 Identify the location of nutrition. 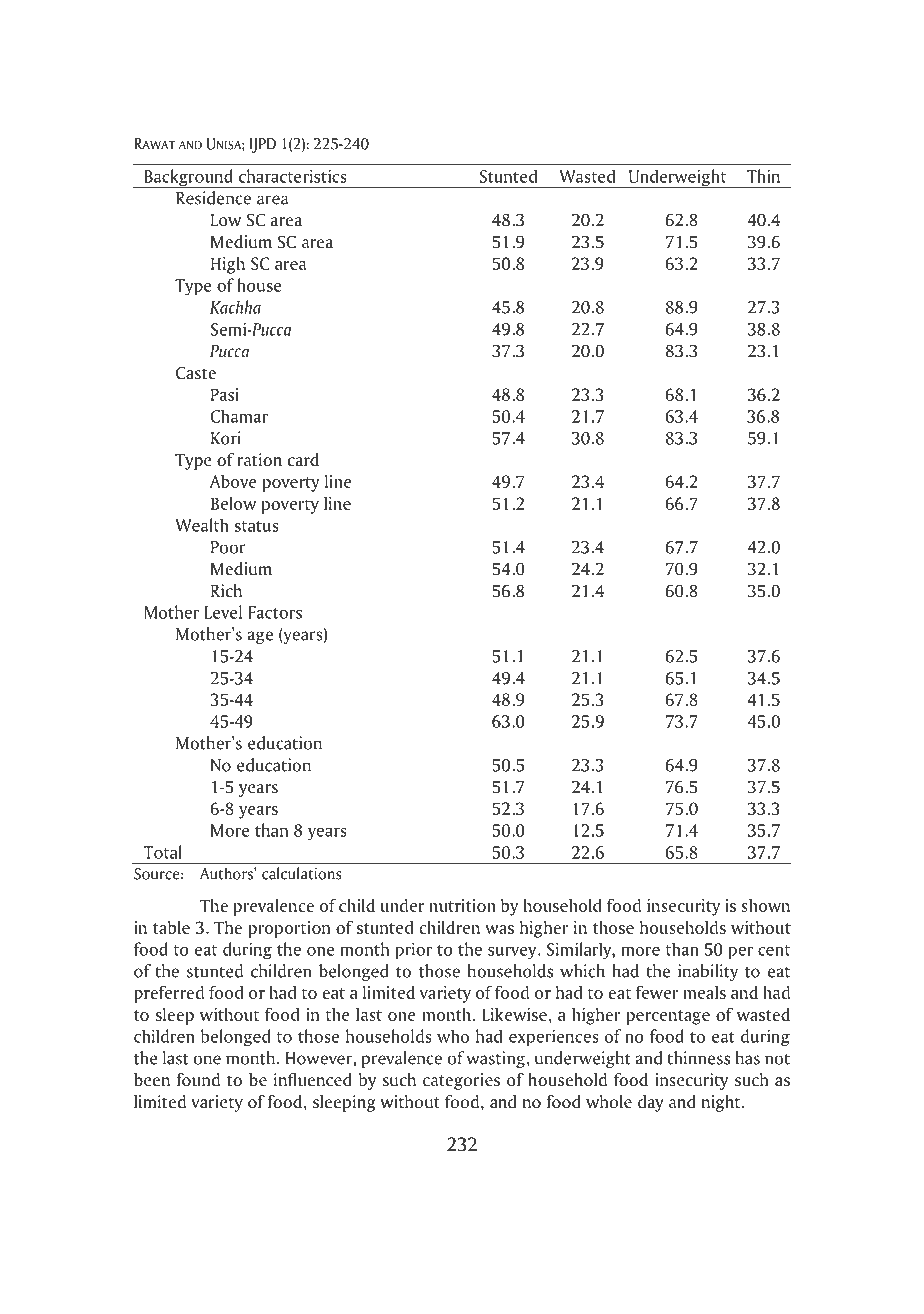
(463, 905).
